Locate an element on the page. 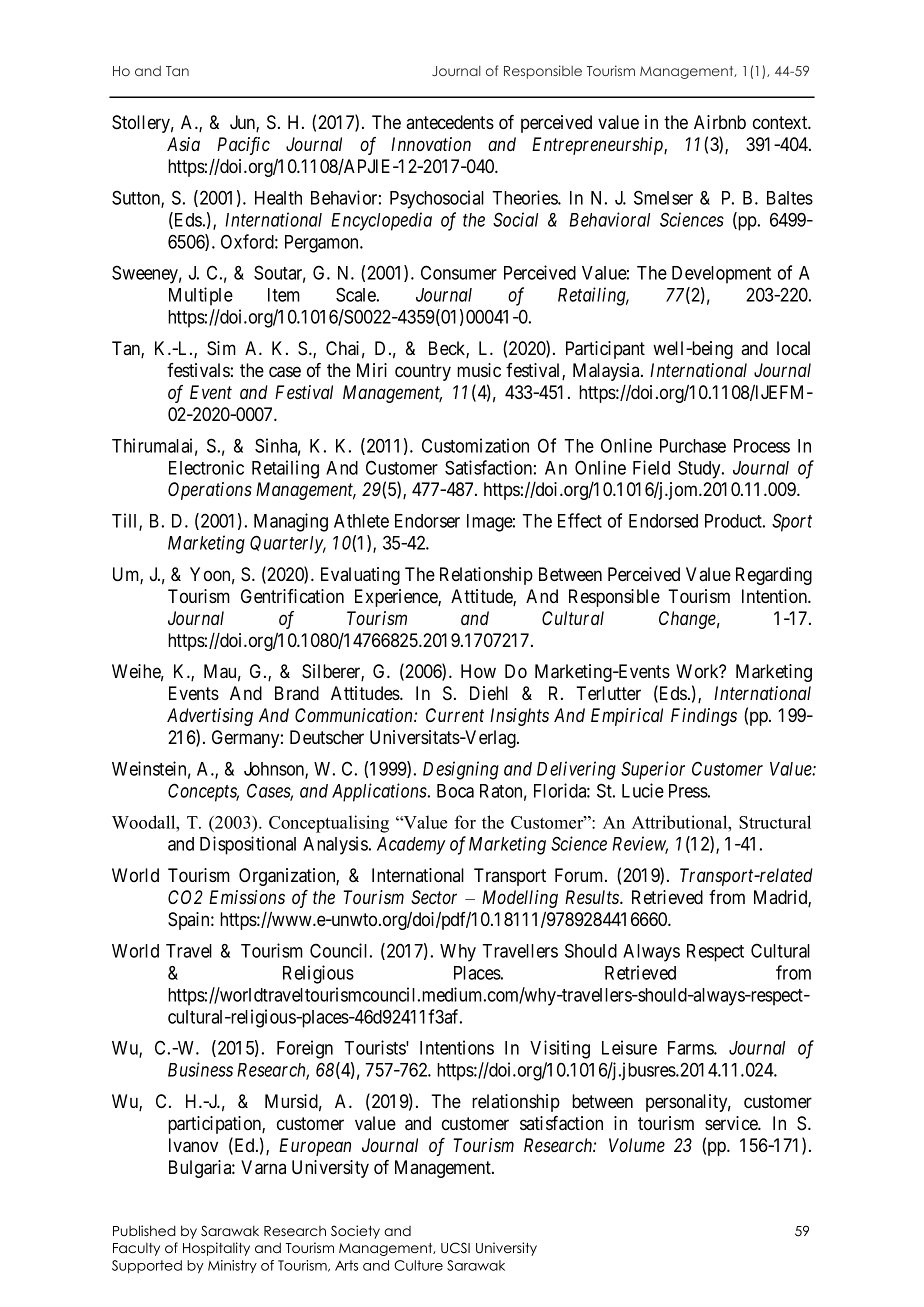  Sector is located at coordinates (434, 897).
